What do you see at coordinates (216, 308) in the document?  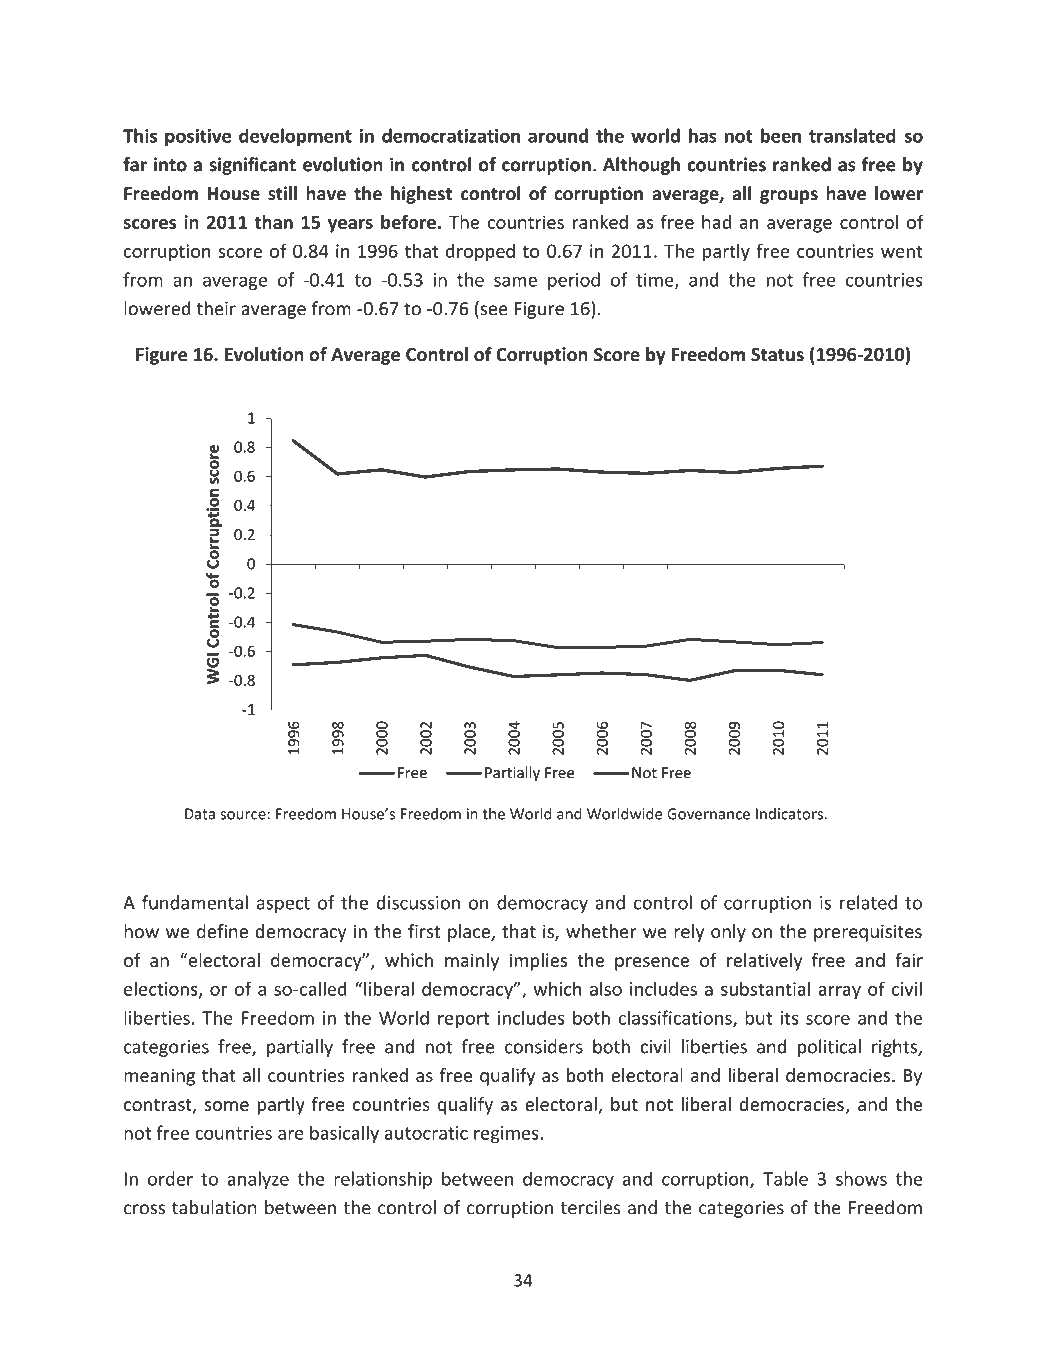 I see `their` at bounding box center [216, 308].
